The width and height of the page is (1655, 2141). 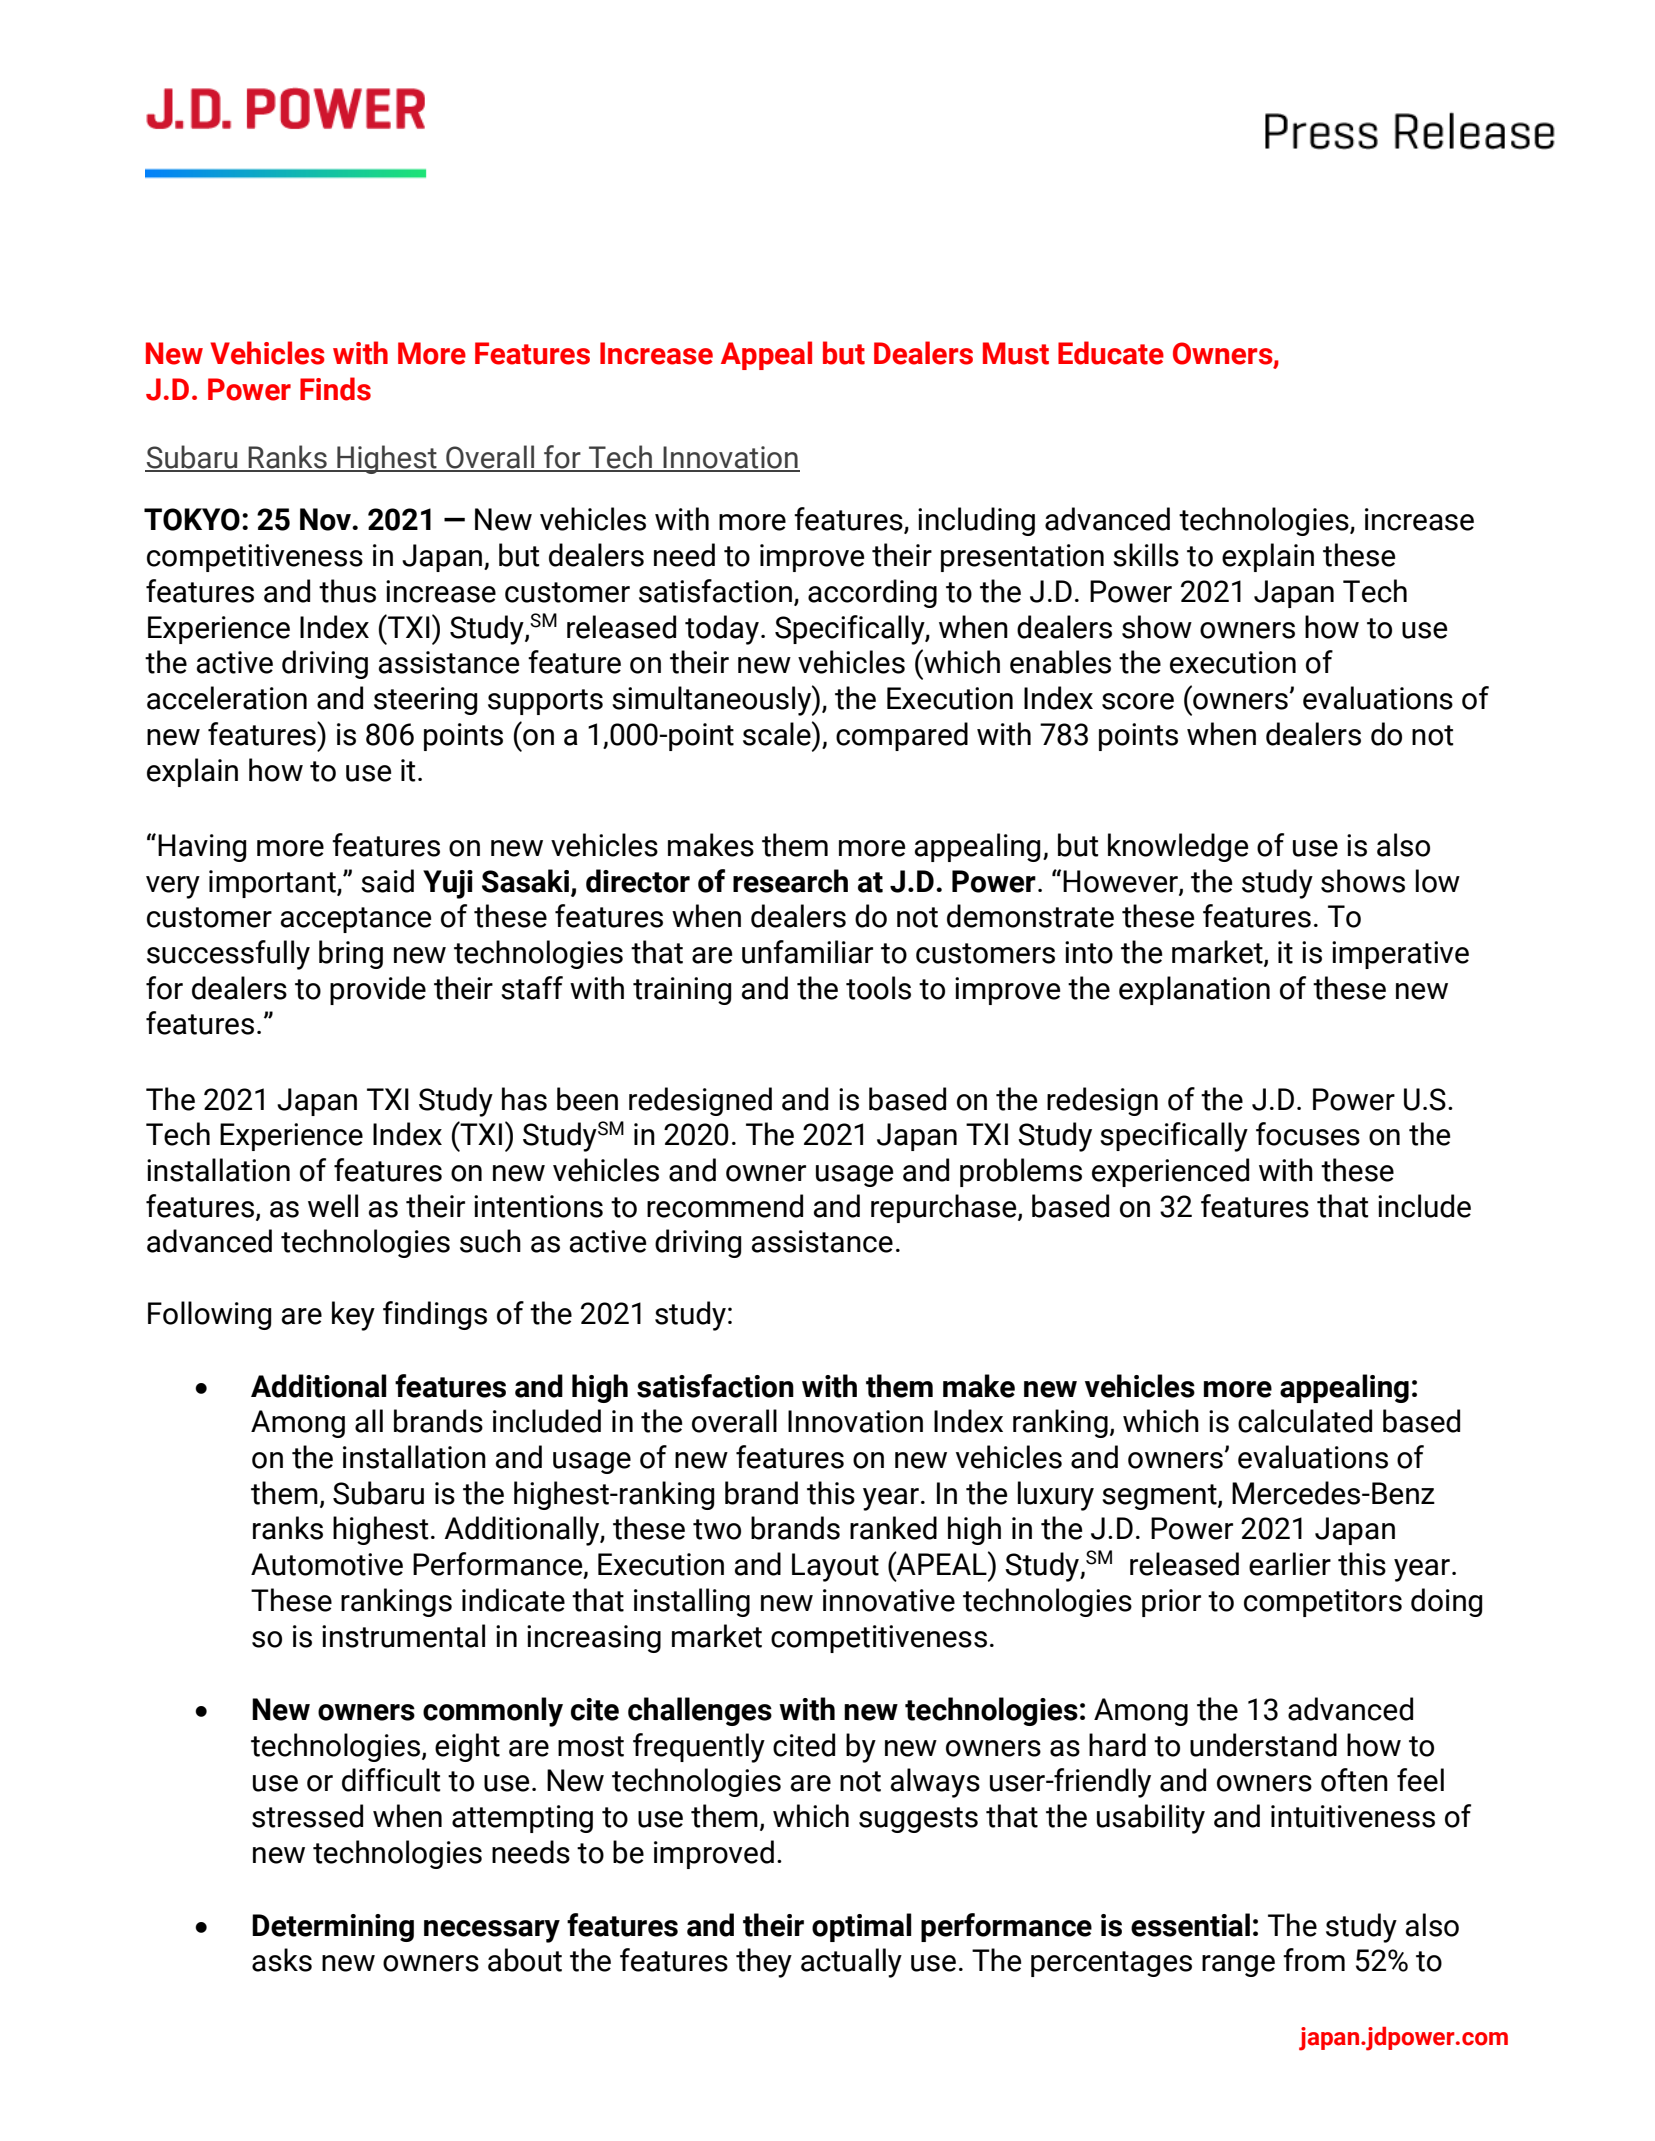 What do you see at coordinates (333, 1928) in the page?
I see `Determining` at bounding box center [333, 1928].
